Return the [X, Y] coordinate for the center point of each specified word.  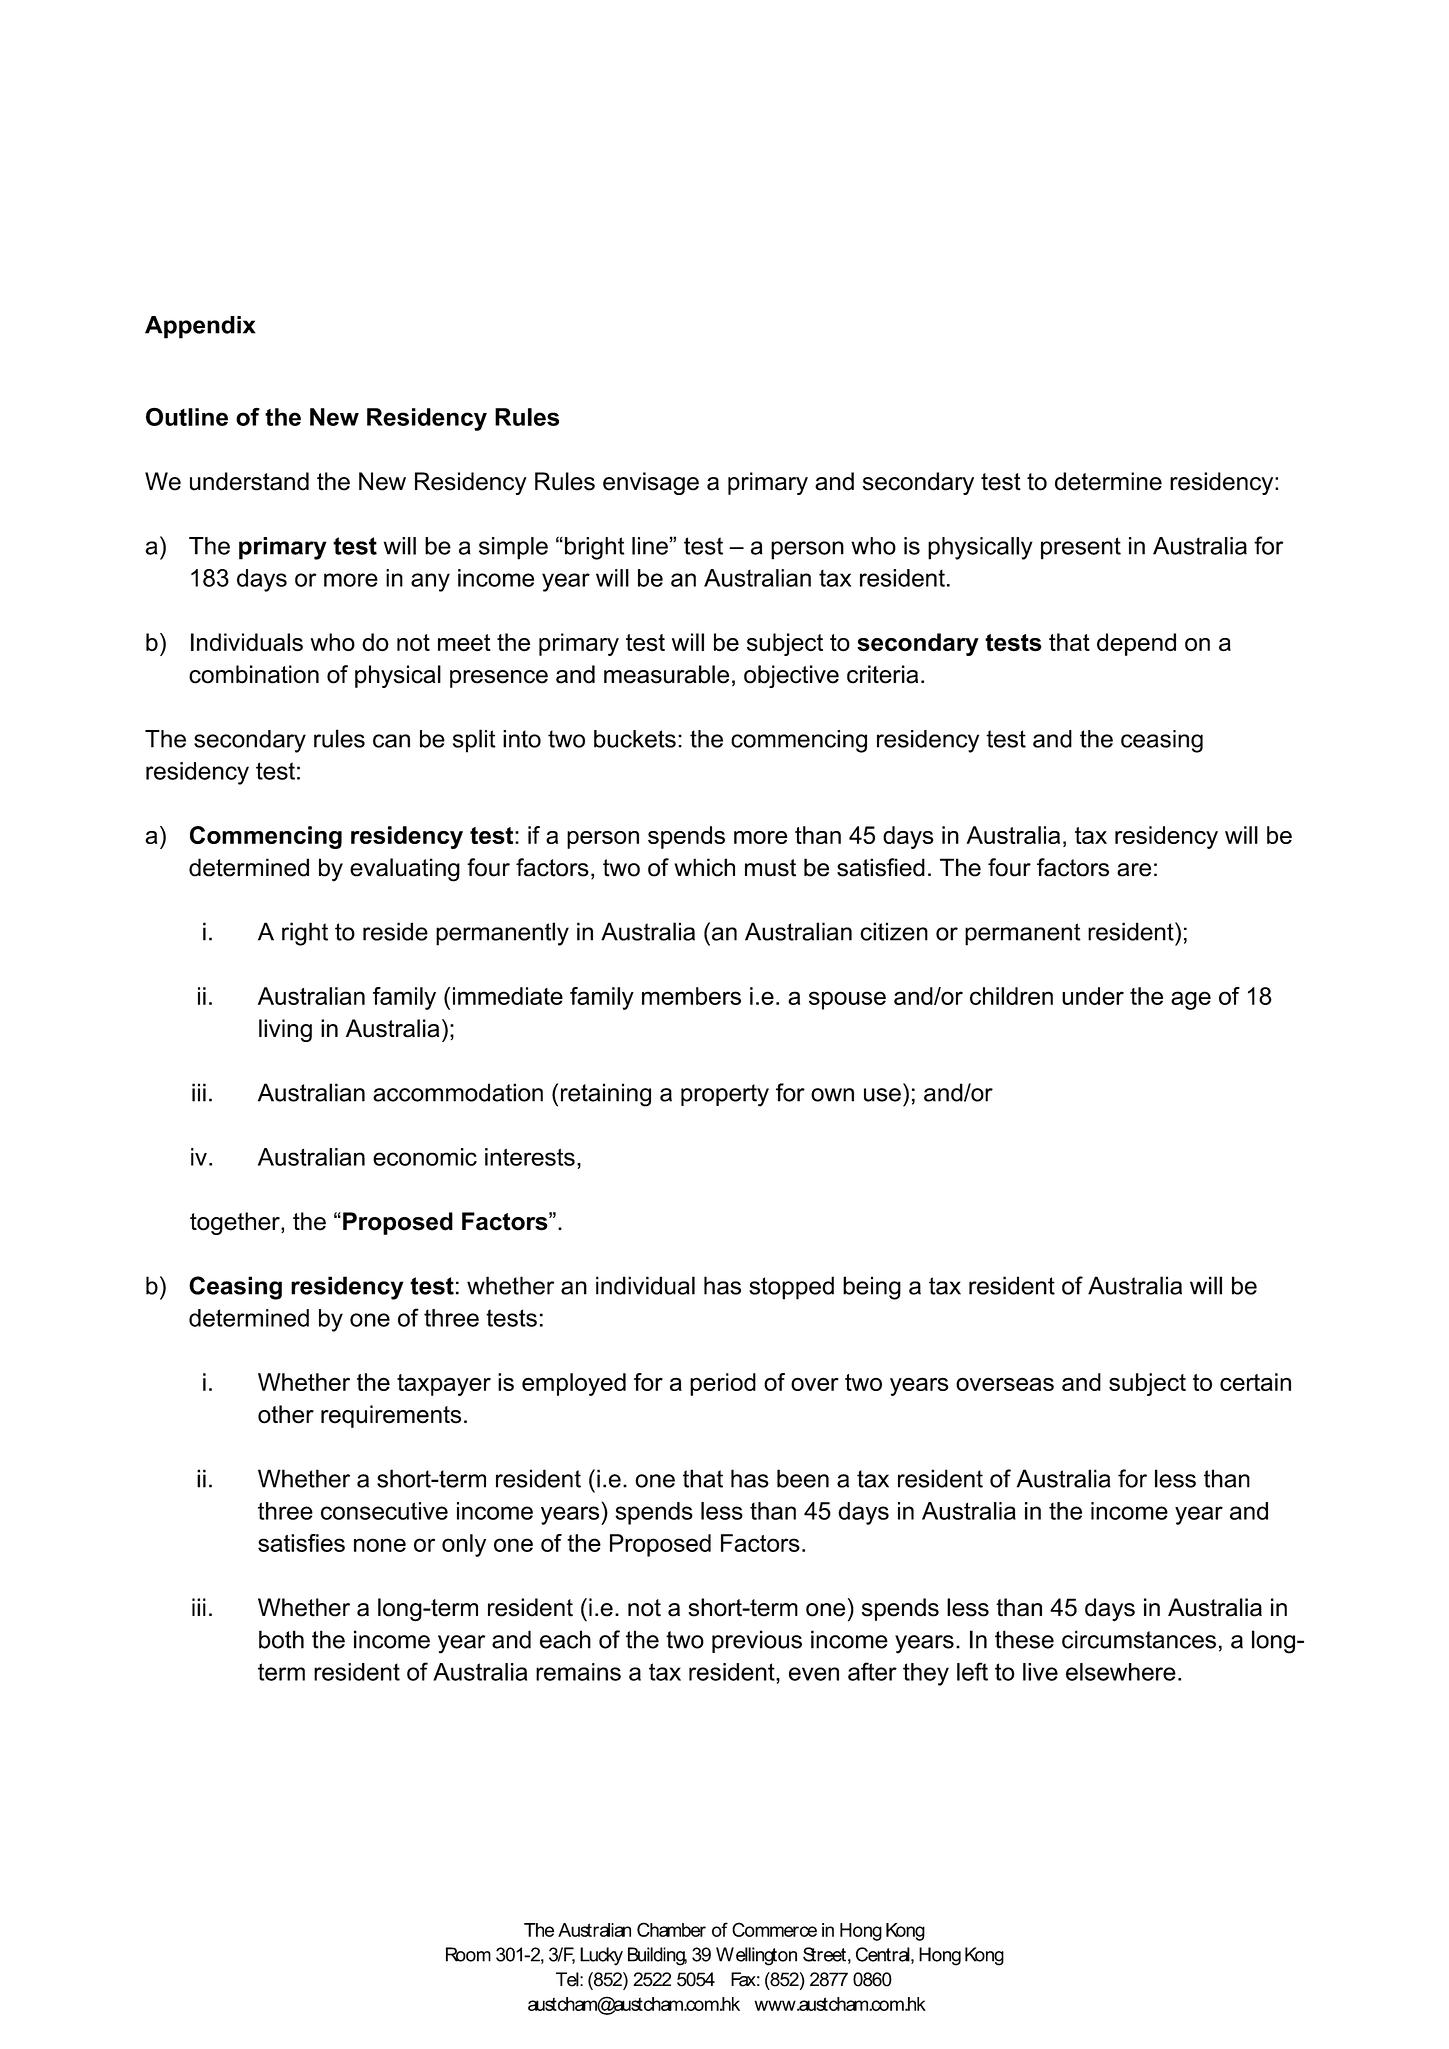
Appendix [200, 327]
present [1081, 548]
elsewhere [1121, 1672]
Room [468, 1954]
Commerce [774, 1929]
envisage [651, 483]
